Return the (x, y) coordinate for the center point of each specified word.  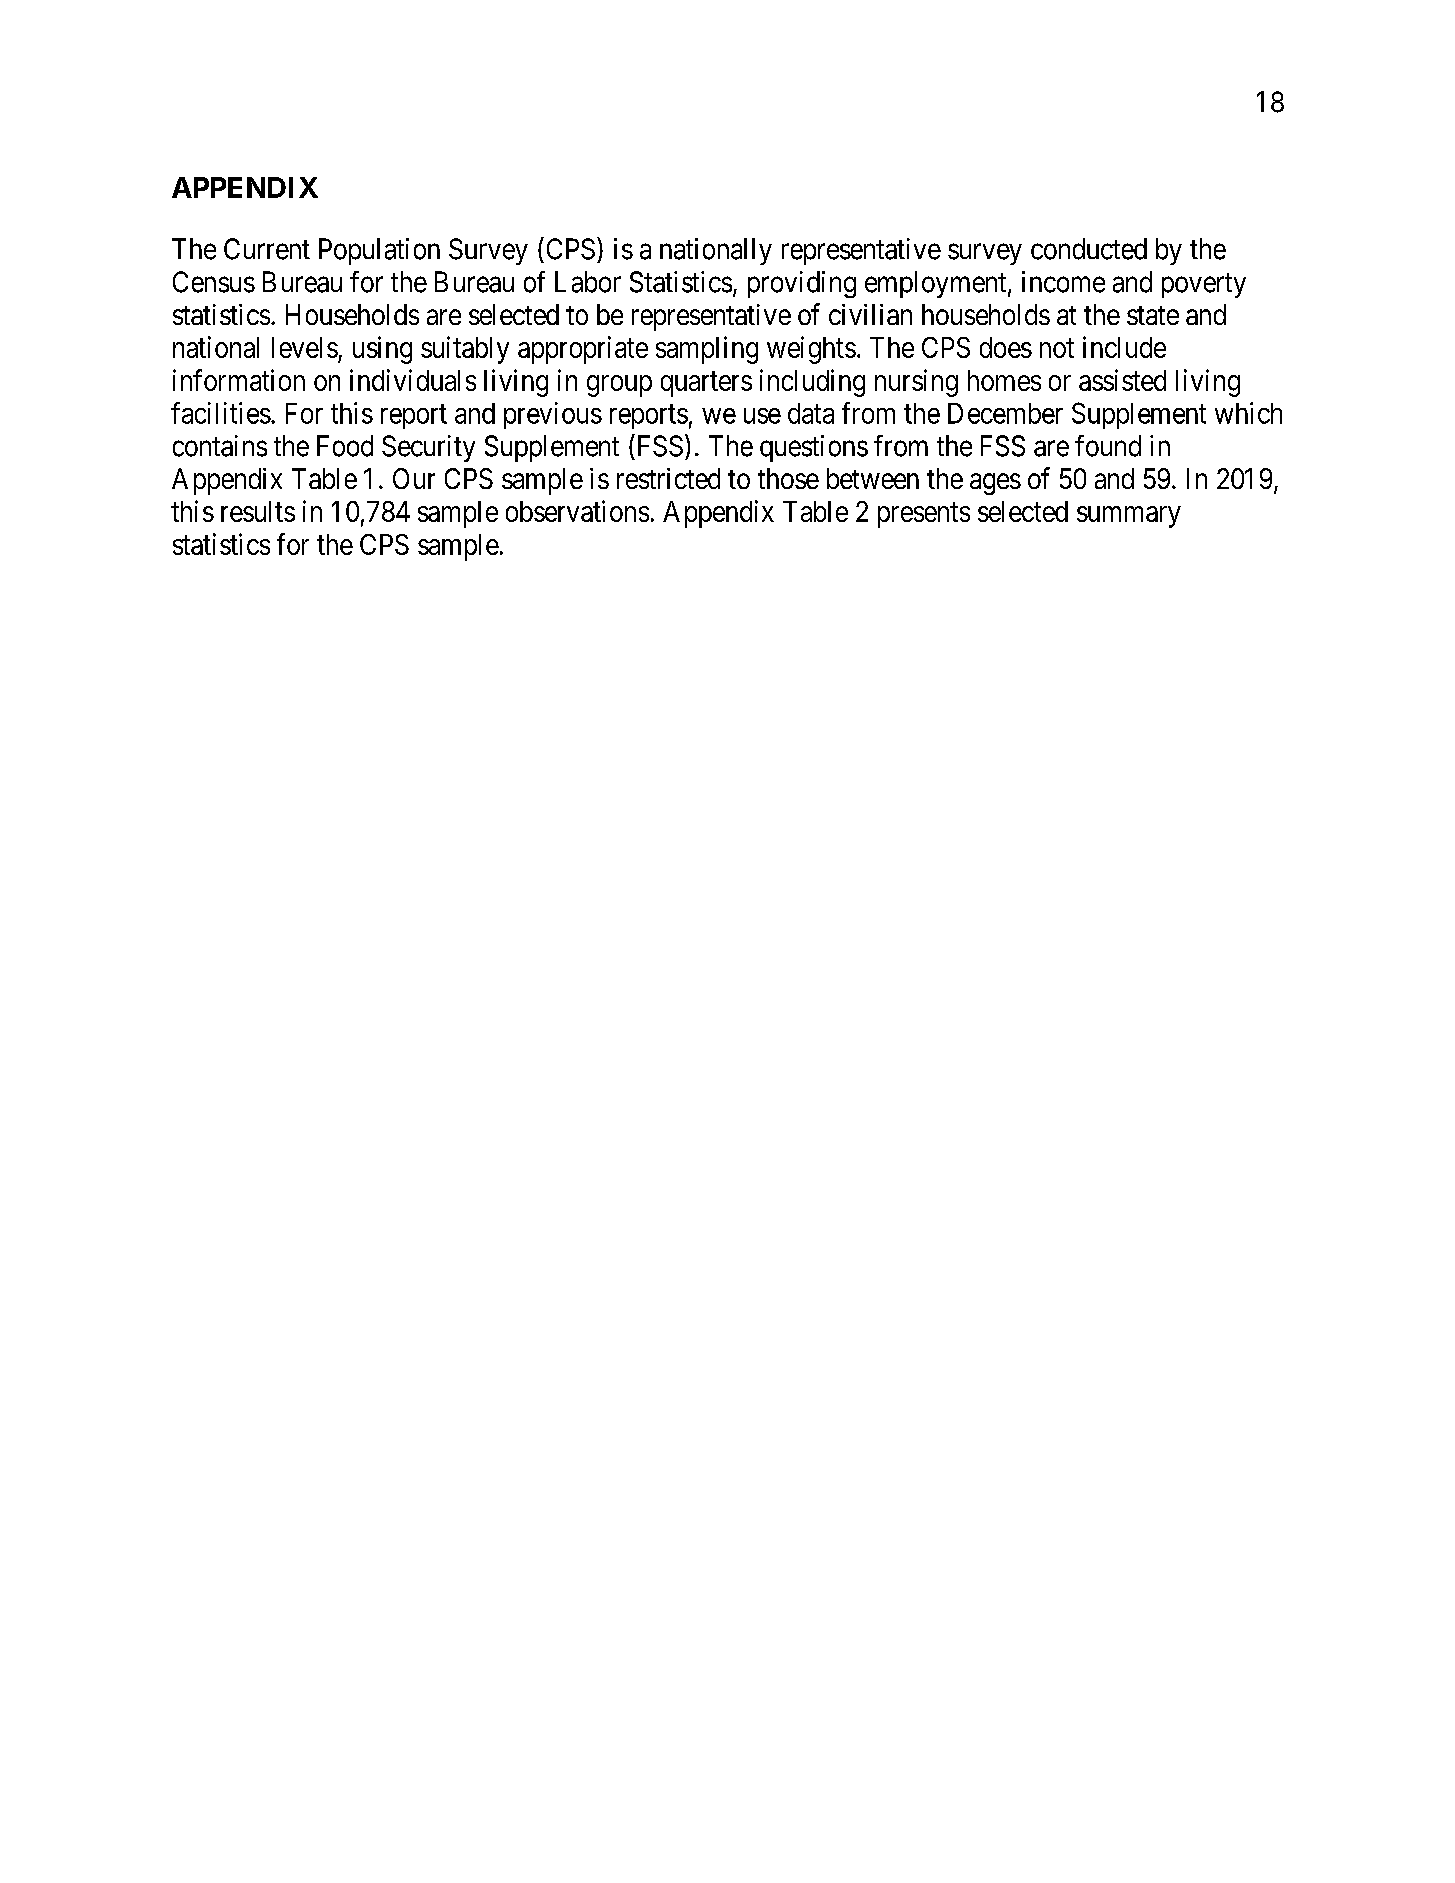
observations (577, 511)
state (1153, 315)
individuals (413, 380)
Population (379, 251)
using (382, 350)
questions (814, 448)
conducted (1089, 249)
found (1108, 446)
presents (924, 515)
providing (802, 284)
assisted (1122, 380)
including (812, 383)
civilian (870, 314)
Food (345, 446)
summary (1129, 517)
